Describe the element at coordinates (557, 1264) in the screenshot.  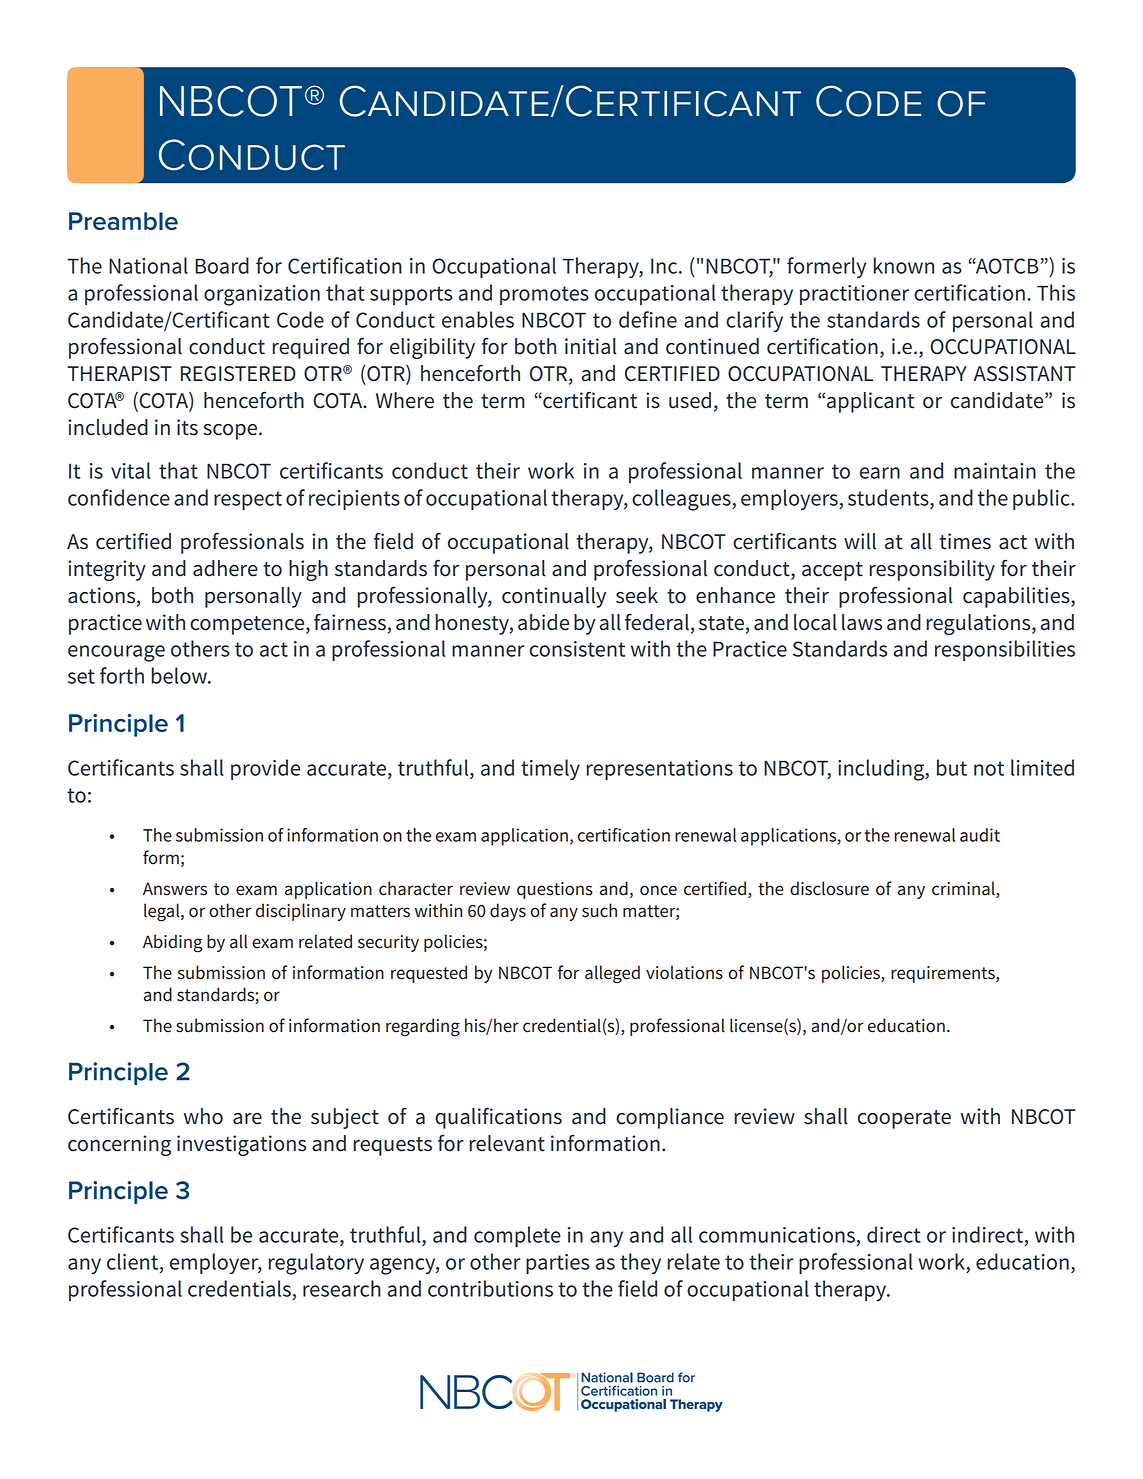
I see `parties` at that location.
